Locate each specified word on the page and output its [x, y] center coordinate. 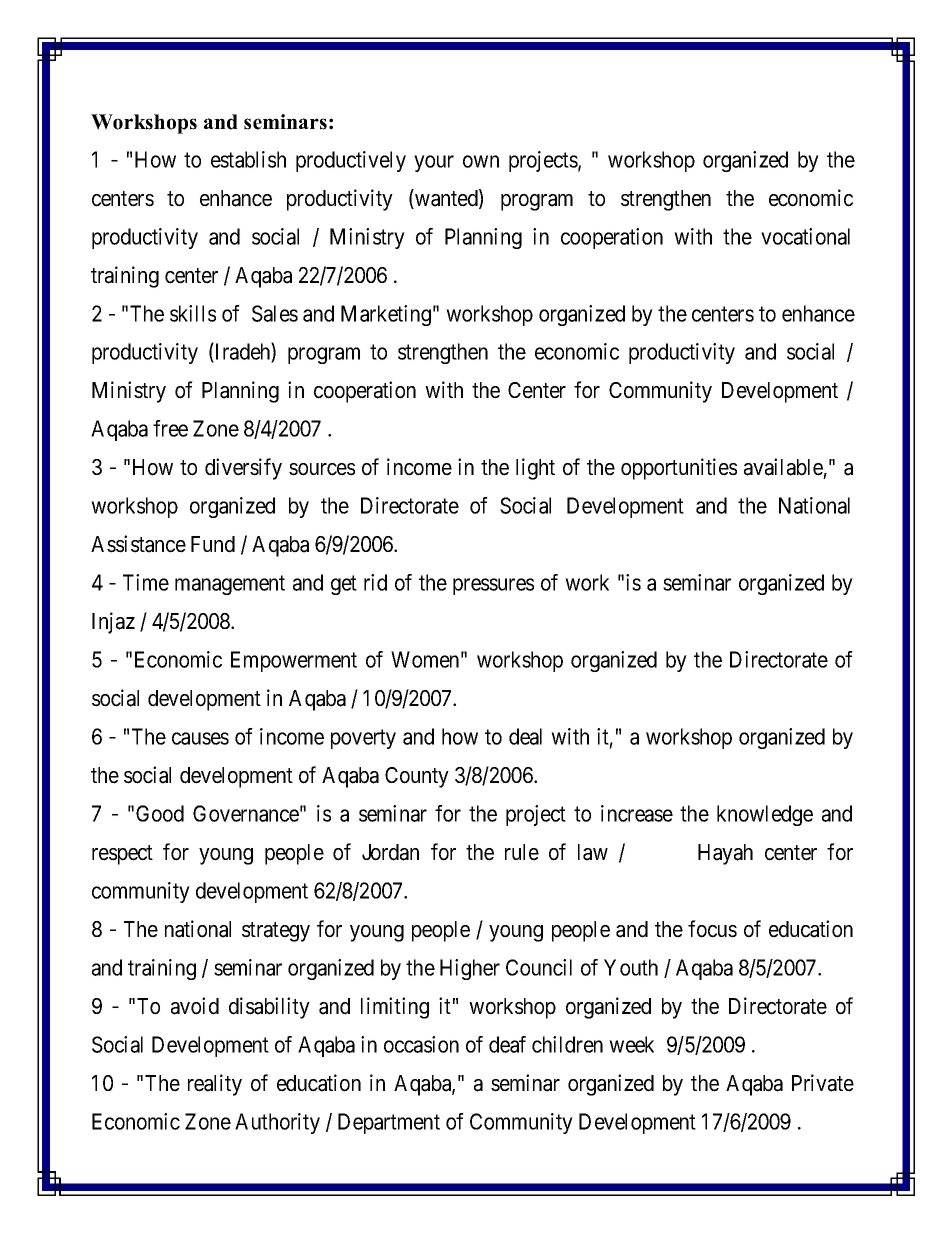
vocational [805, 236]
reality [215, 1085]
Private [823, 1083]
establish [248, 159]
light [535, 469]
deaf [507, 1044]
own [481, 161]
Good [160, 813]
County [417, 777]
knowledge [765, 815]
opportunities [679, 469]
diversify [243, 469]
